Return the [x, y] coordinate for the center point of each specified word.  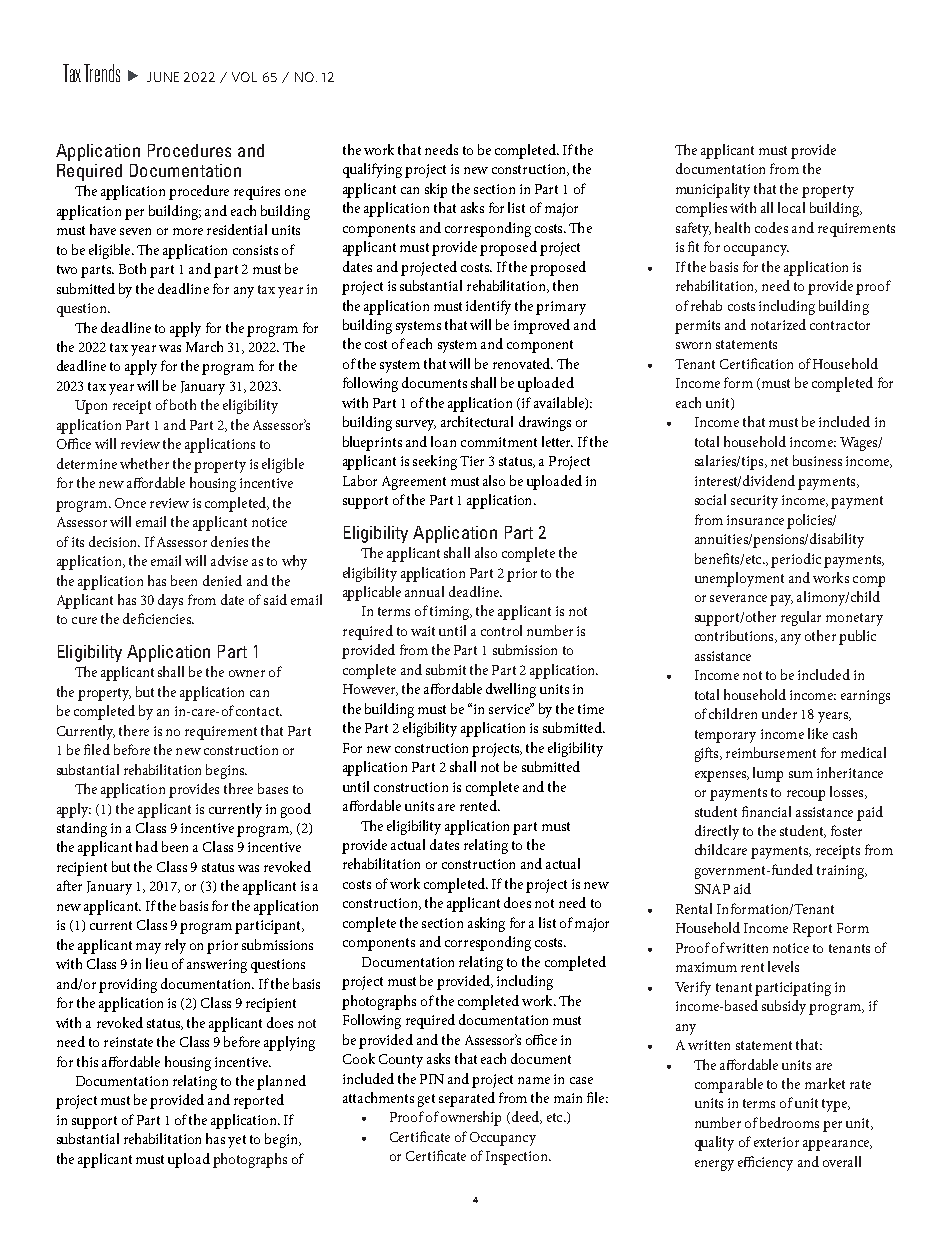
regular [801, 618]
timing [450, 613]
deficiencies [158, 618]
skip [436, 190]
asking [486, 924]
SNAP [712, 889]
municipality [713, 190]
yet [237, 1141]
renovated [523, 363]
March [204, 346]
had [147, 846]
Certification [756, 363]
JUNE [163, 77]
